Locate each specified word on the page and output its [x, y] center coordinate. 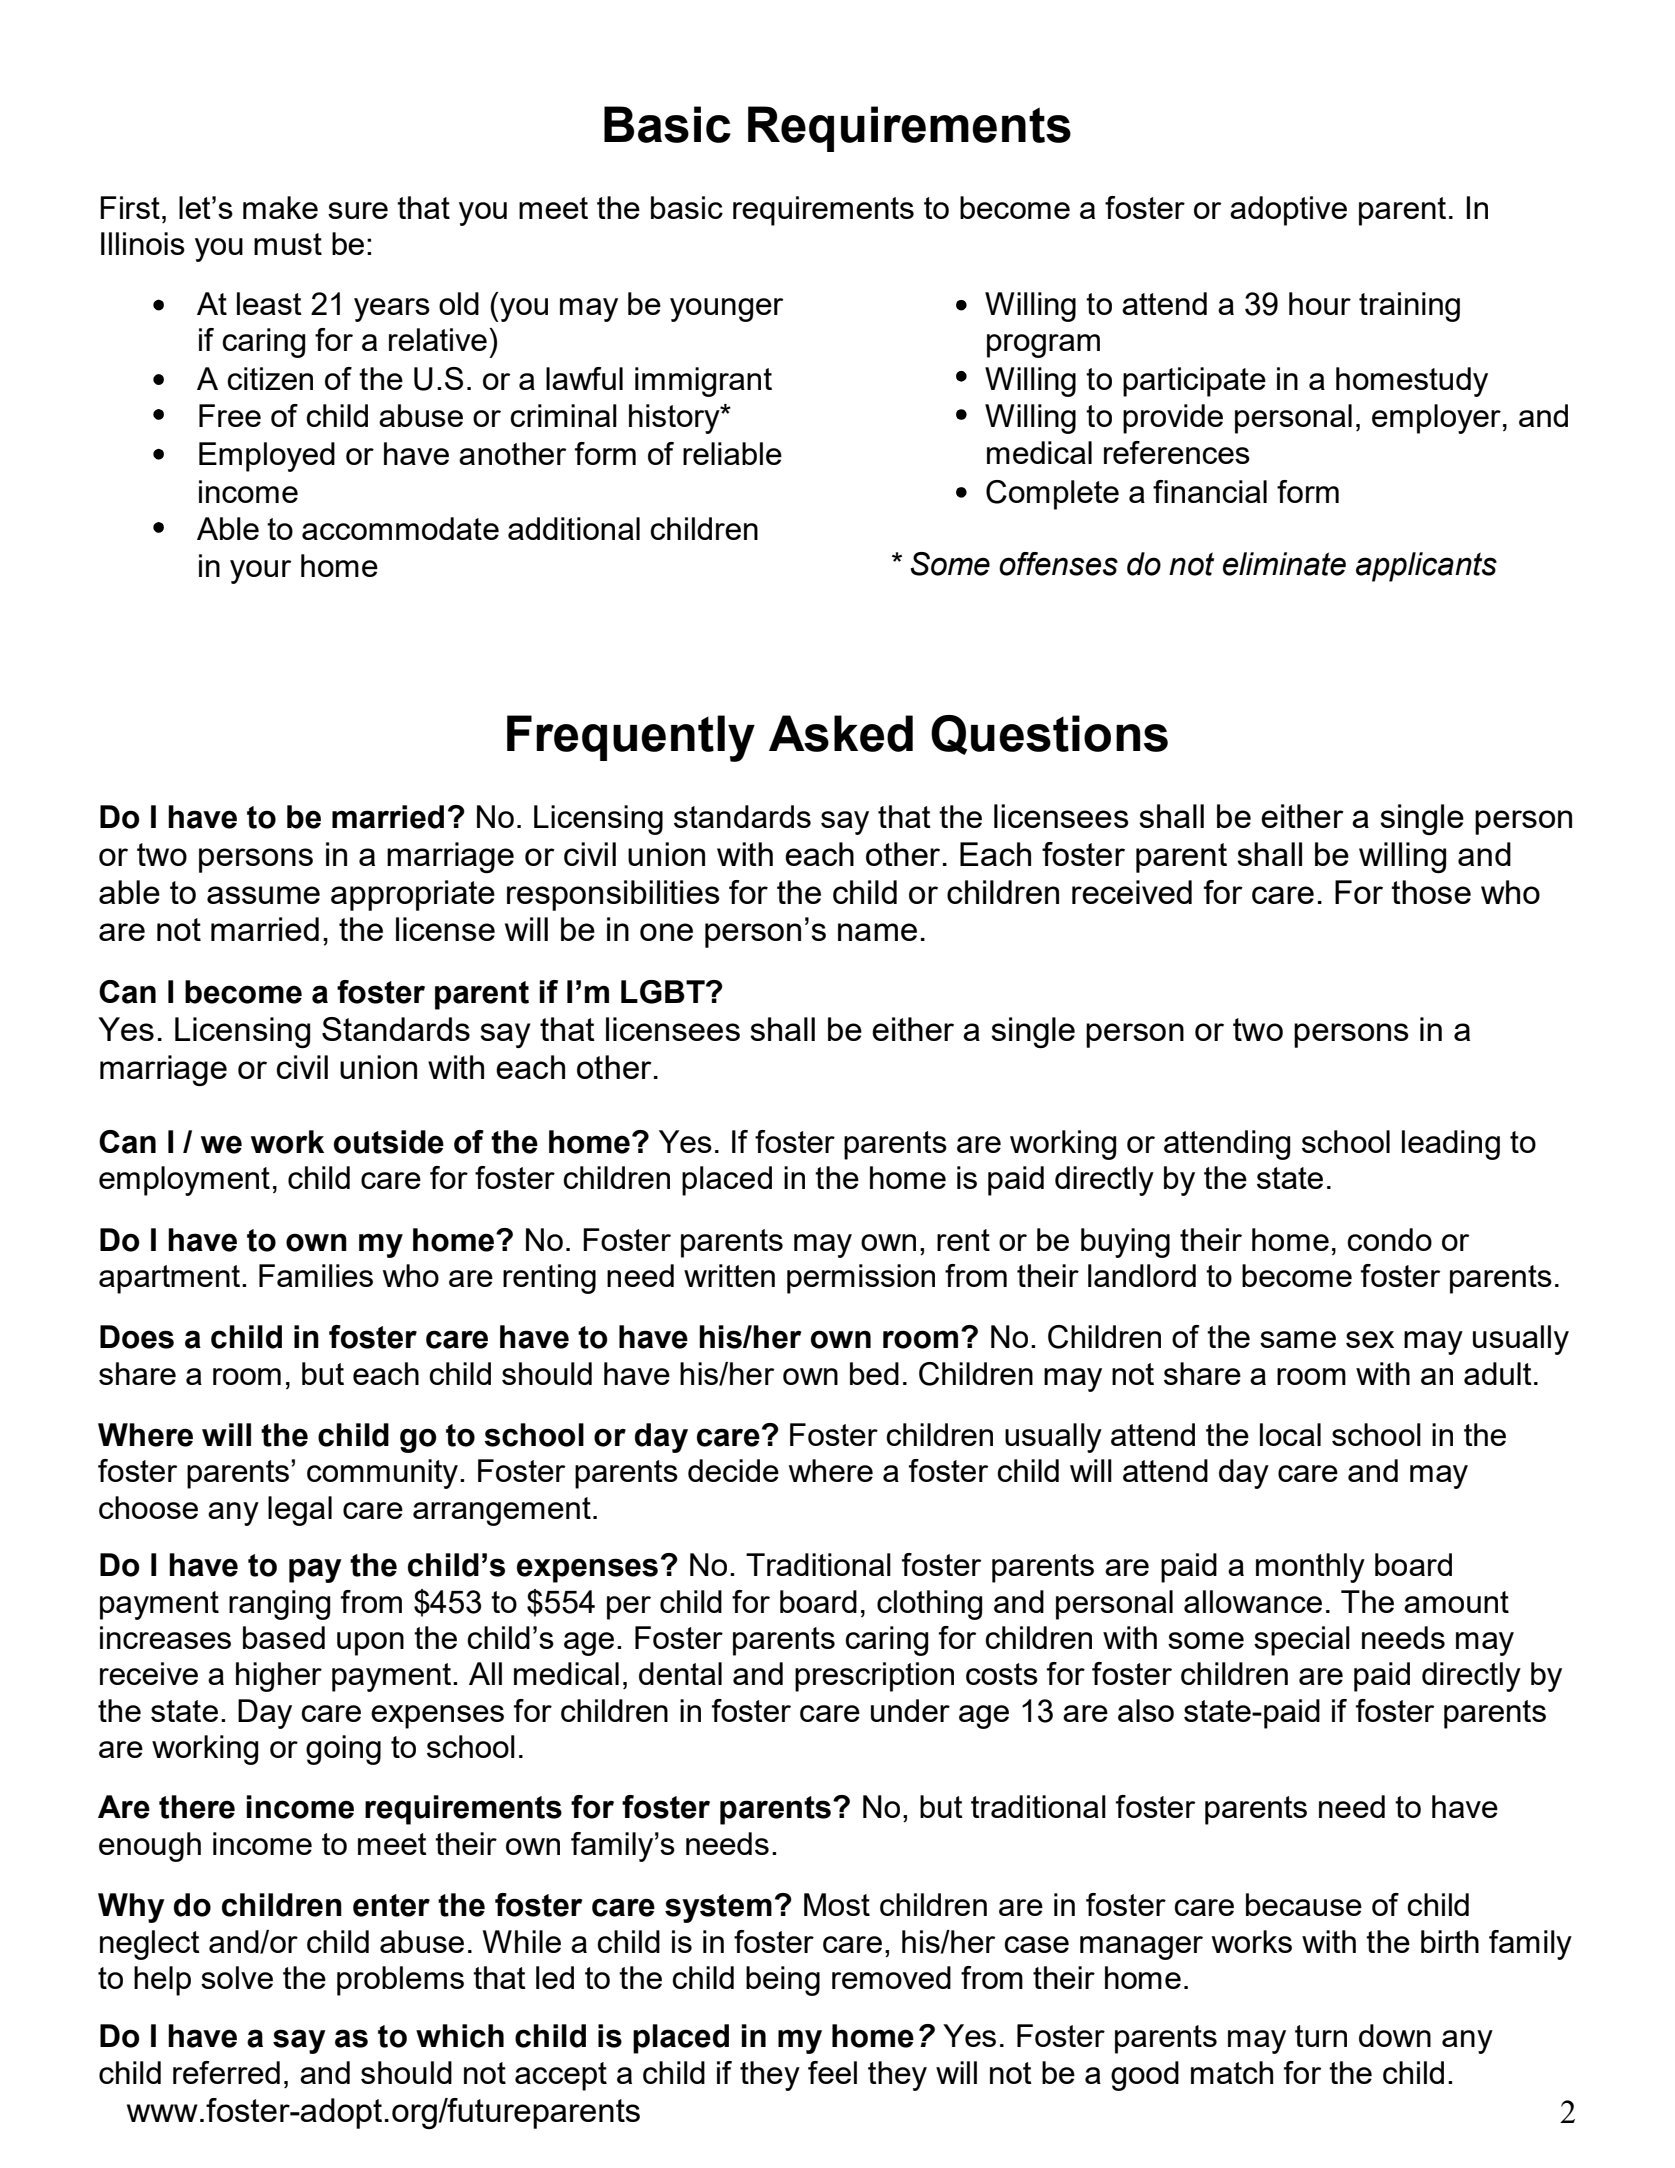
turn [1321, 2036]
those [1431, 892]
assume [263, 895]
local [1290, 1434]
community [384, 1474]
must [288, 244]
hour [1320, 303]
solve [237, 1977]
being [783, 1981]
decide [733, 1470]
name [877, 932]
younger [726, 310]
